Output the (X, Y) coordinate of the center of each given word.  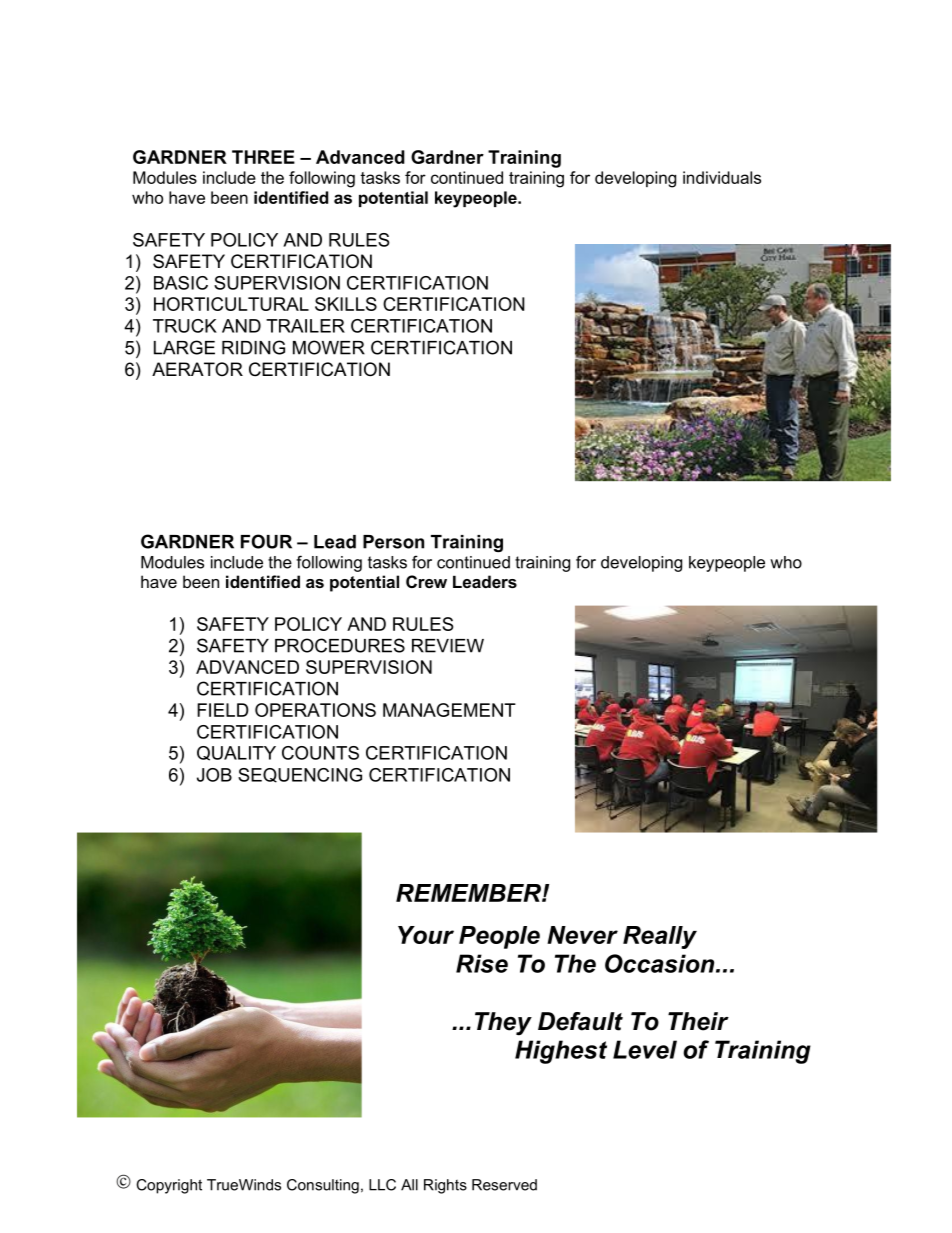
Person (393, 542)
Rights (445, 1186)
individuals (722, 177)
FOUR (266, 541)
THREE (263, 157)
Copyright (169, 1186)
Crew (426, 581)
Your (426, 935)
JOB (214, 775)
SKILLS (346, 304)
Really (660, 937)
